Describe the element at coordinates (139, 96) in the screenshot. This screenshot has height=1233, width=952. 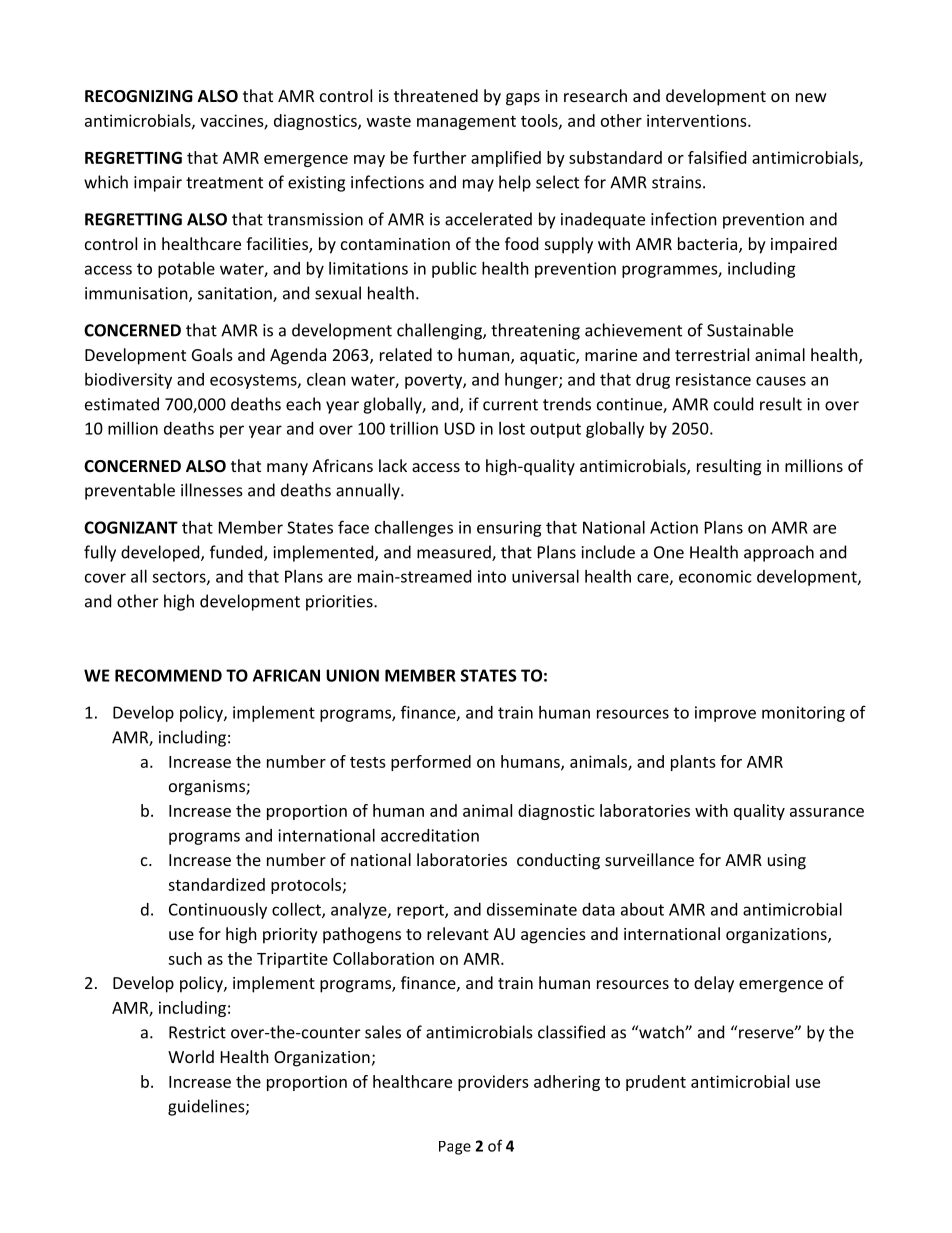
I see `RECOGNIZING` at that location.
